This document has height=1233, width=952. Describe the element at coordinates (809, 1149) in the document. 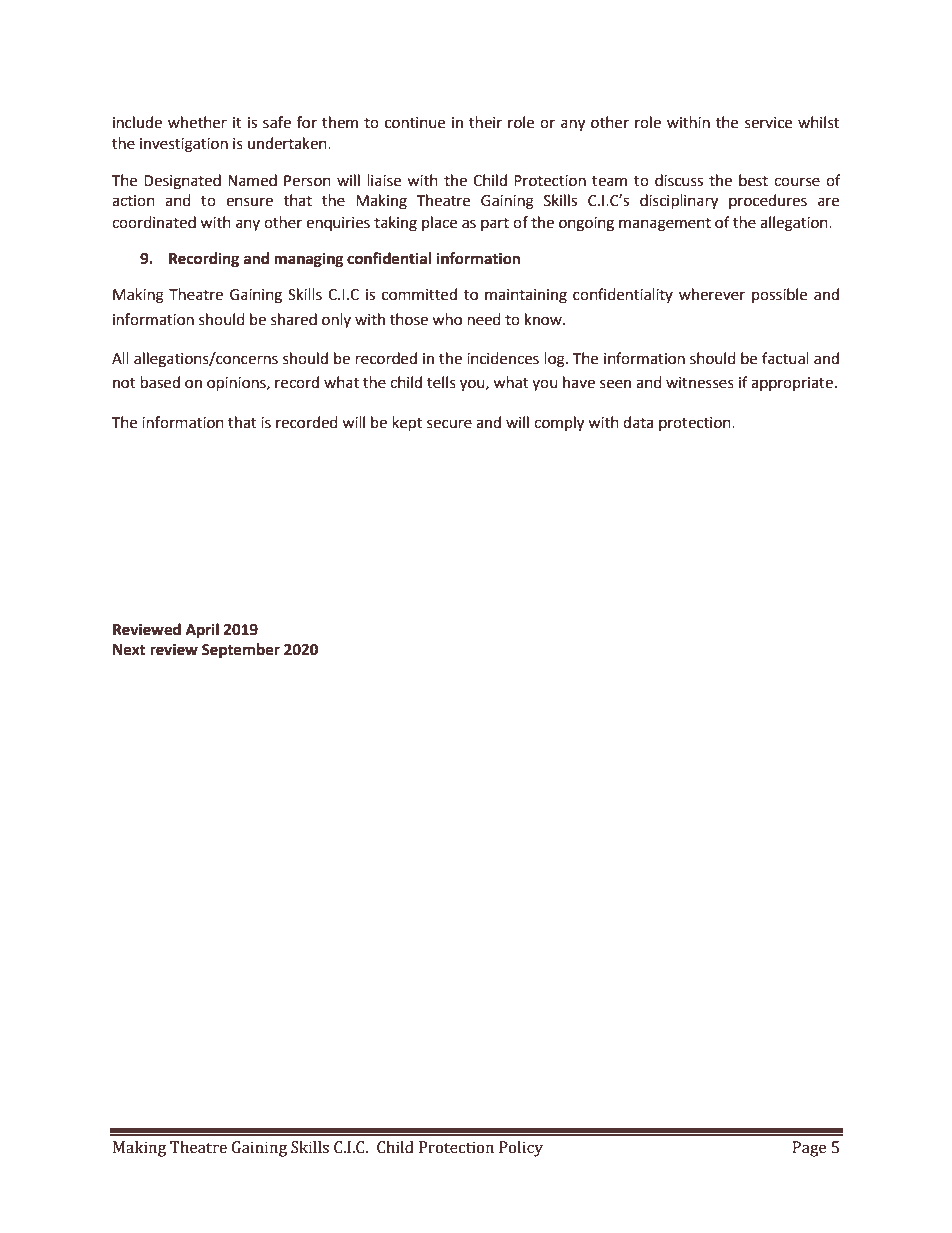

I see `Page` at that location.
